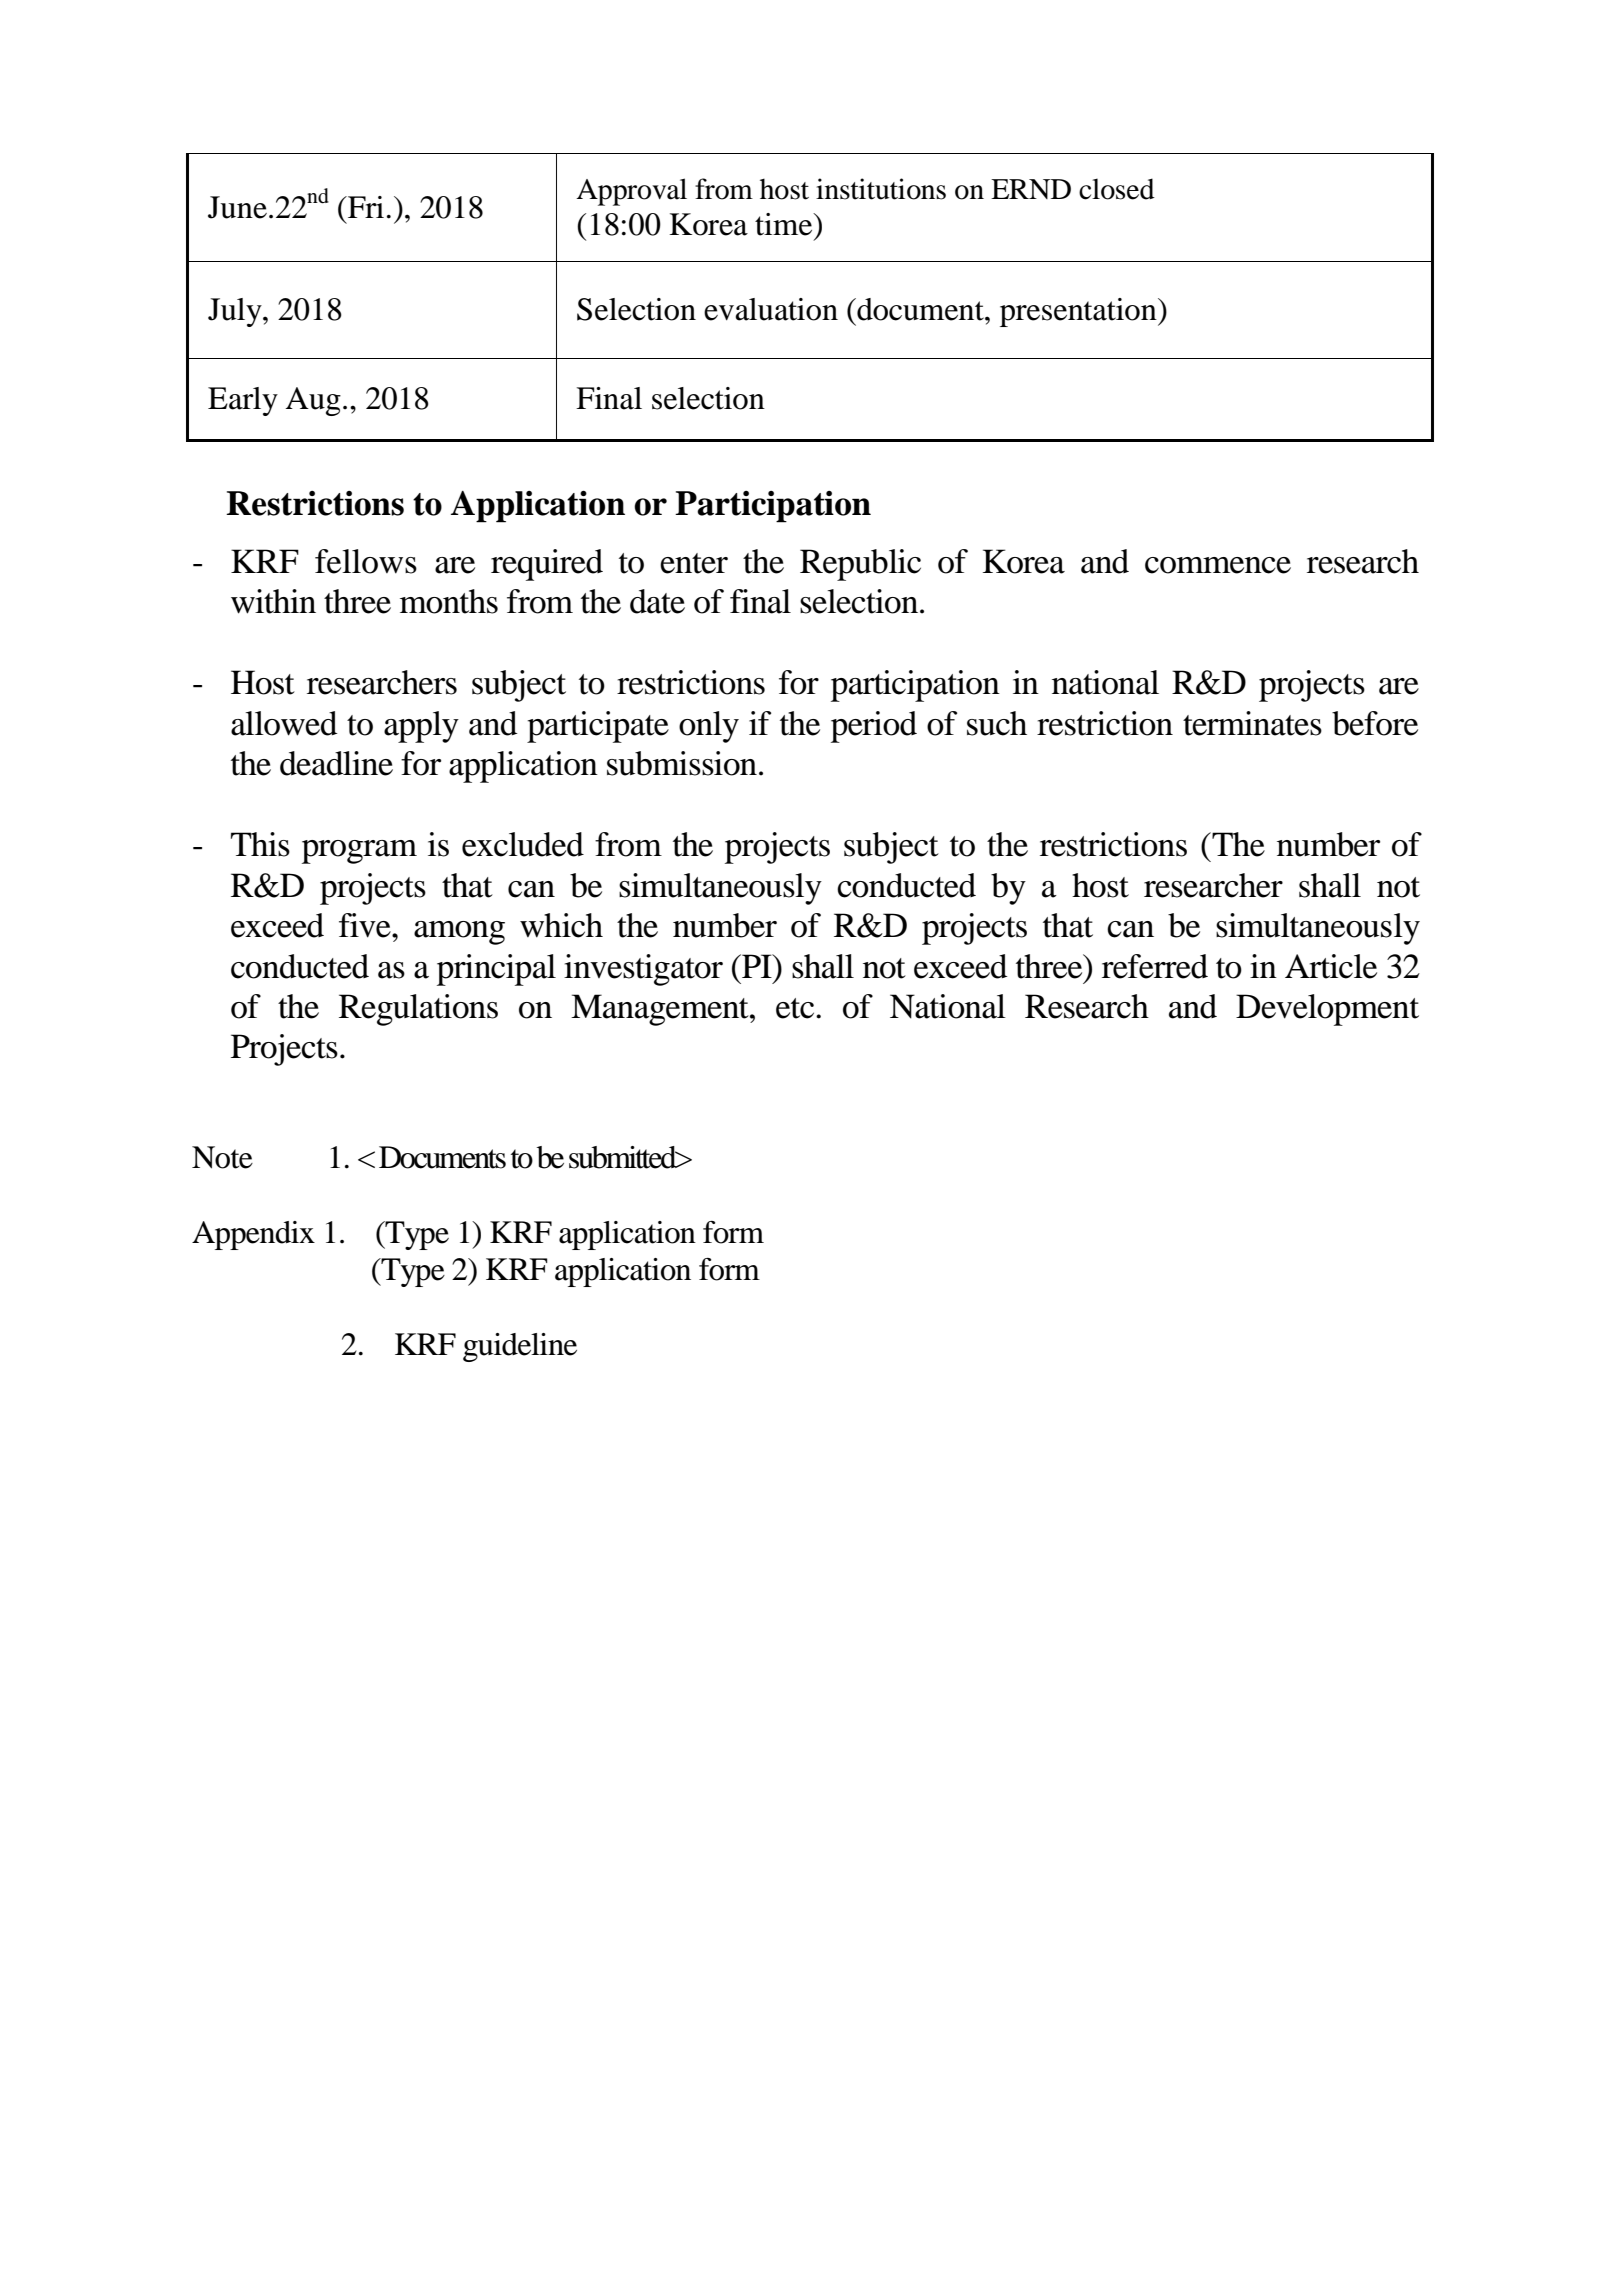 This screenshot has width=1611, height=2278. I want to click on Development, so click(1327, 1010).
